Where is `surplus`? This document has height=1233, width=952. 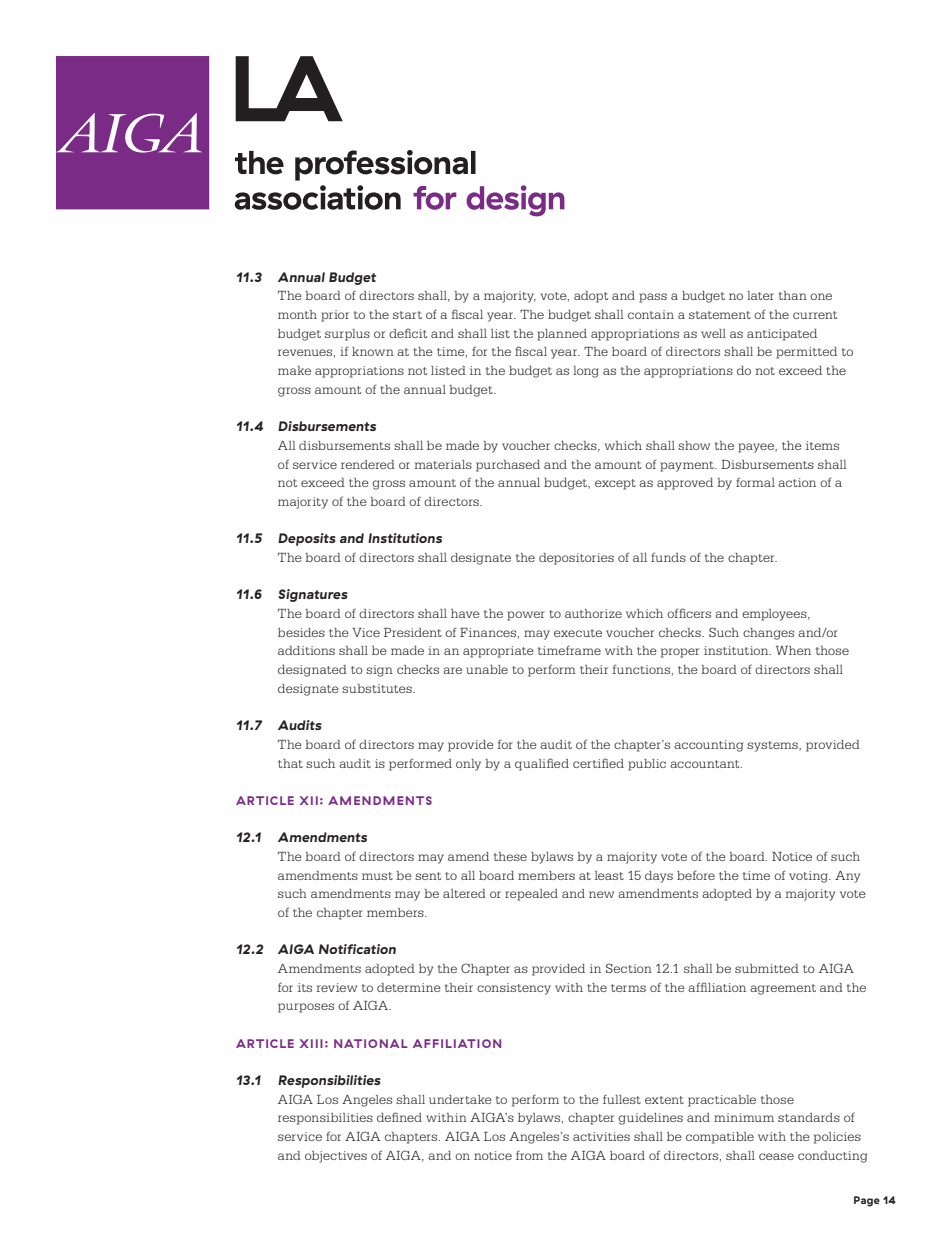 surplus is located at coordinates (347, 335).
